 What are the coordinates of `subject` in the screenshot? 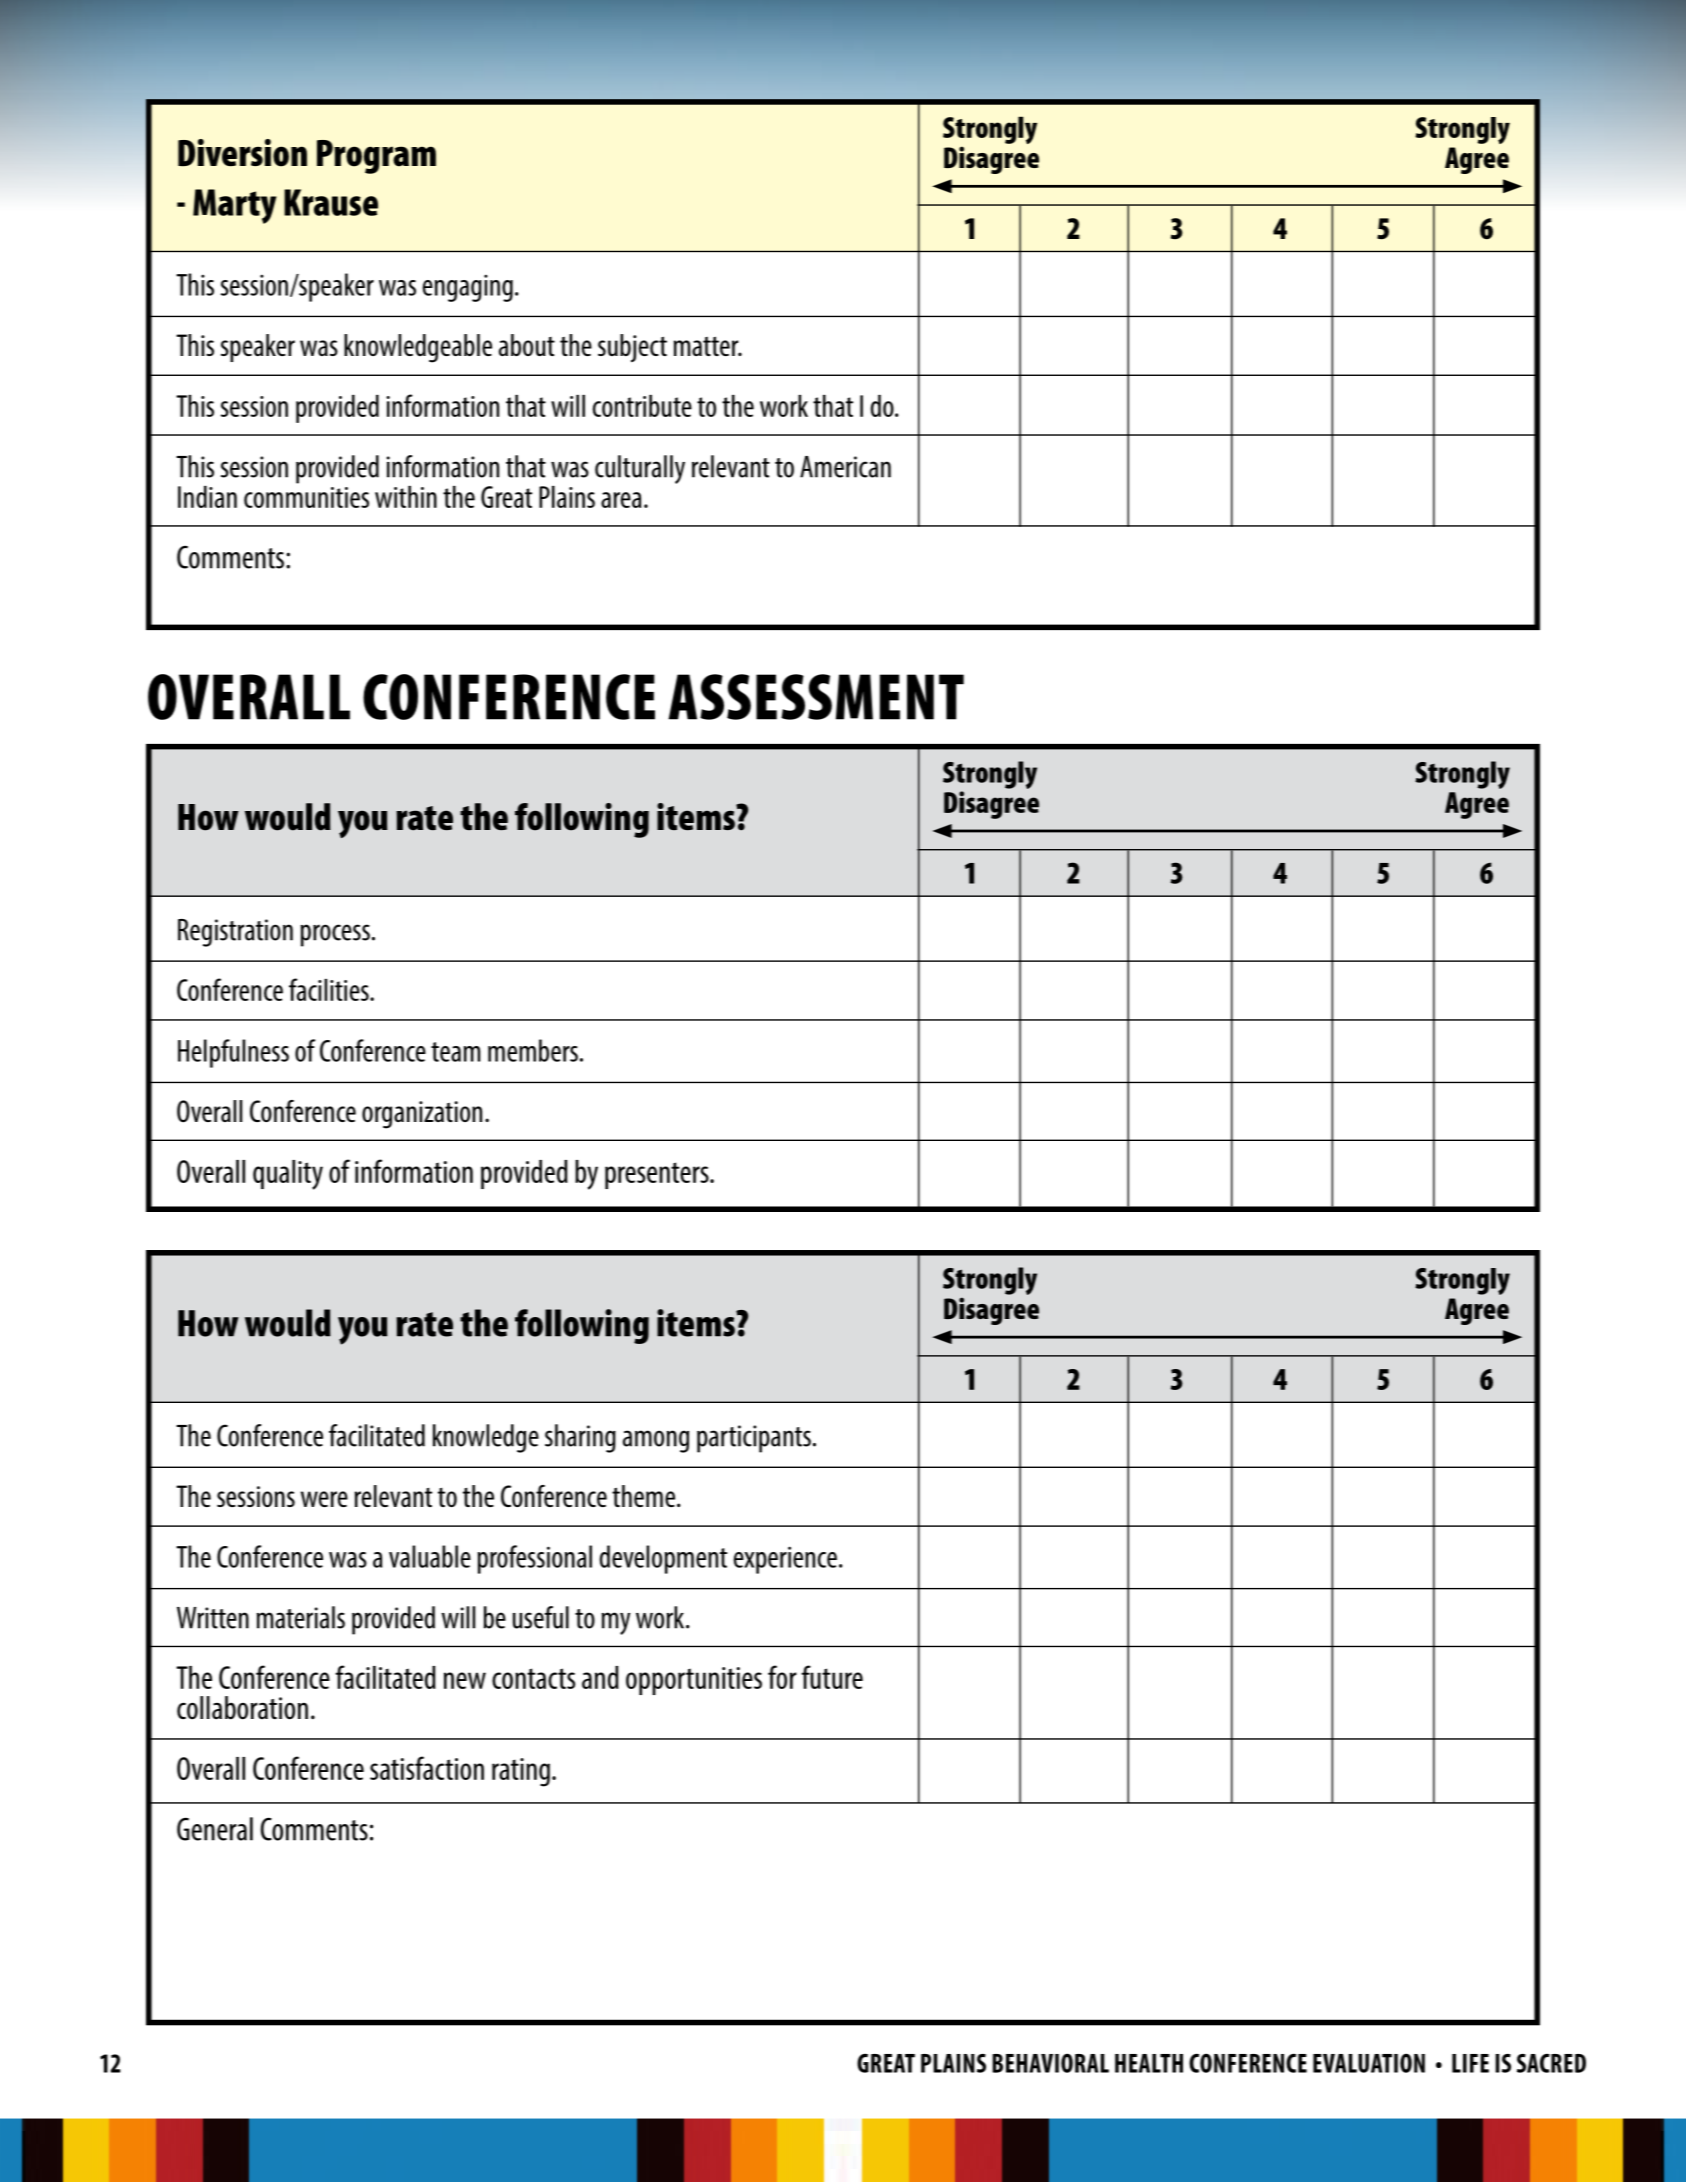 It's located at (632, 348).
